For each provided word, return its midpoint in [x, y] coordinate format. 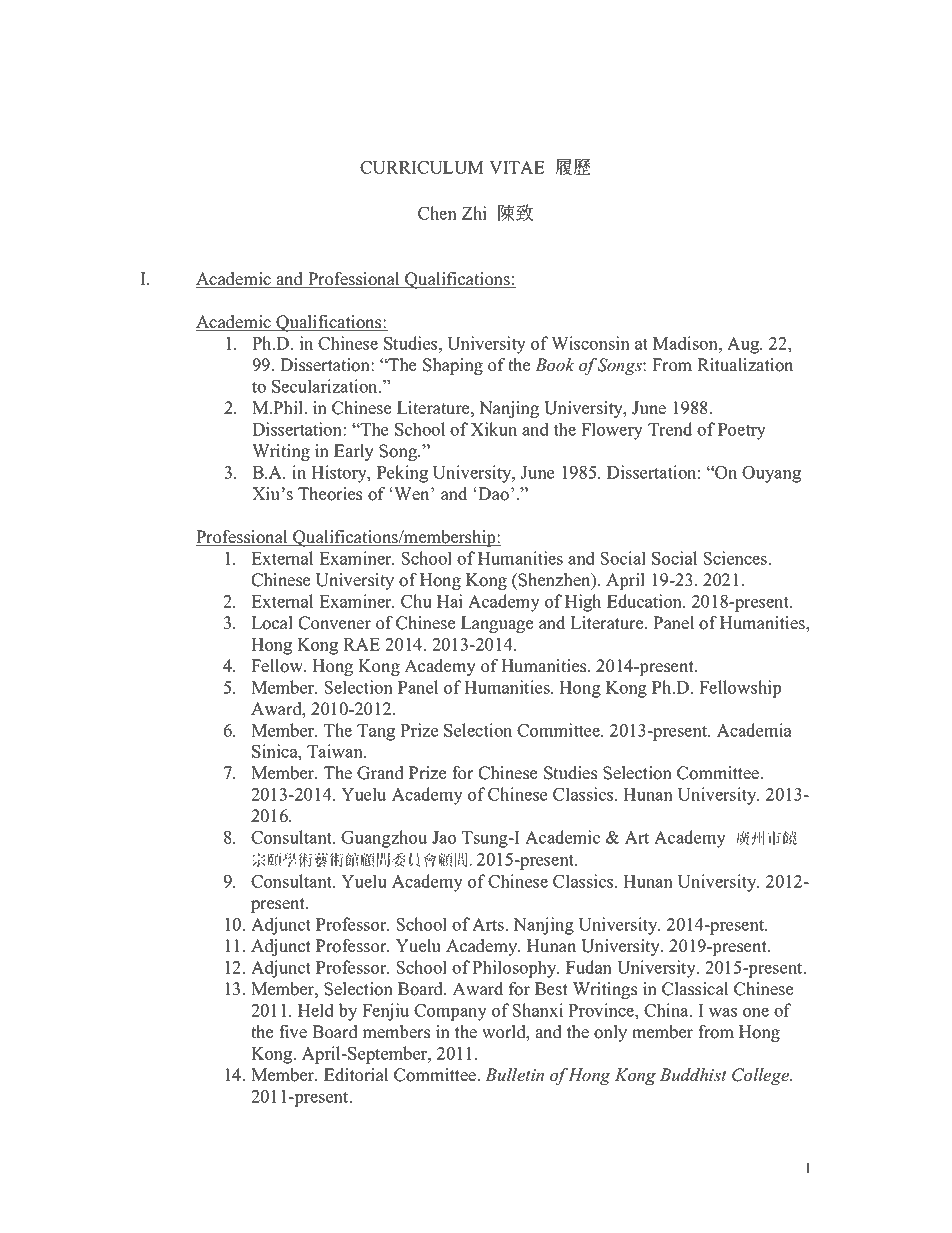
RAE [361, 644]
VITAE [517, 167]
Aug [744, 345]
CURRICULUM [422, 167]
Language [497, 624]
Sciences [736, 558]
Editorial [356, 1075]
